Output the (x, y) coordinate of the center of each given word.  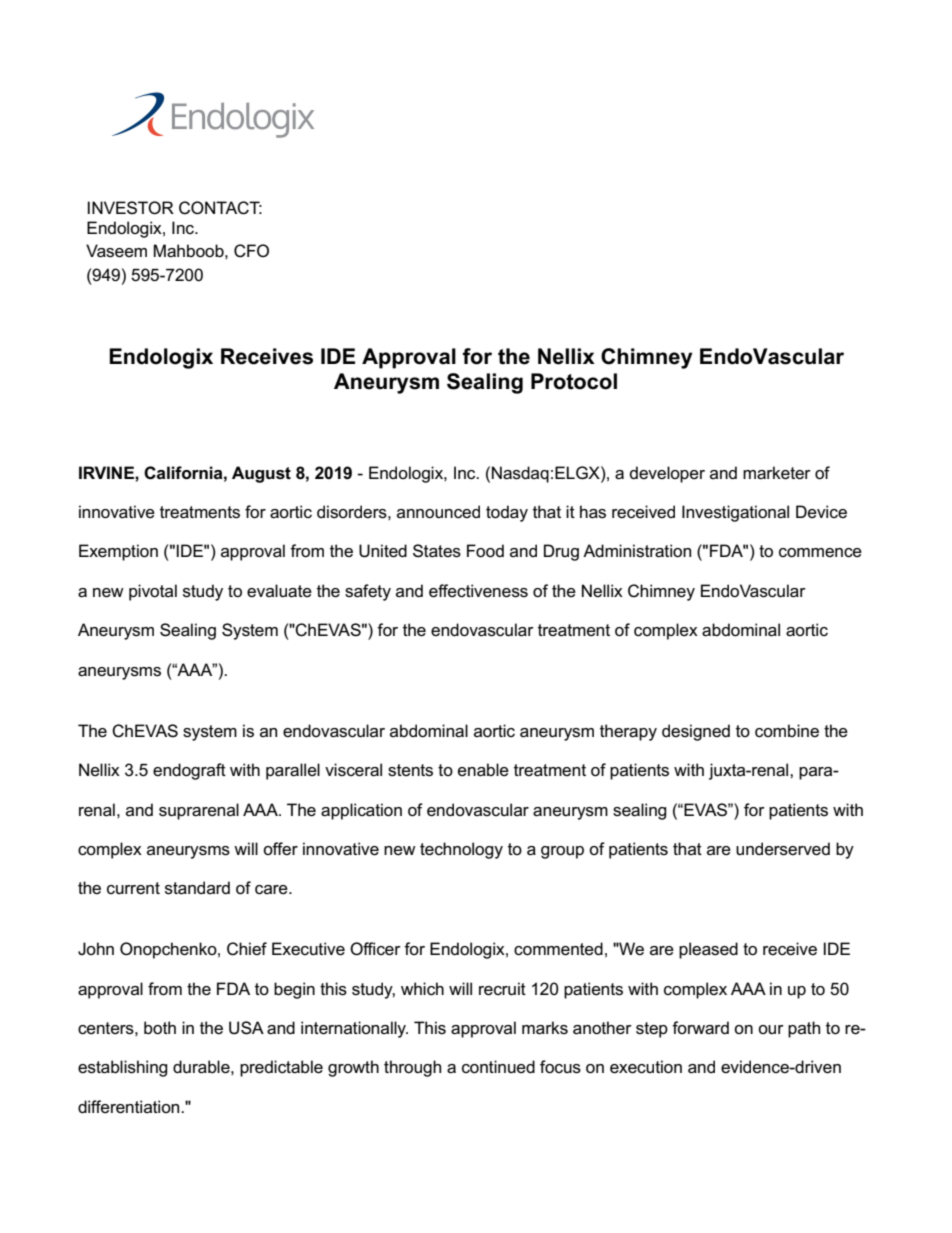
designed (696, 732)
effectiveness (478, 591)
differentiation (130, 1107)
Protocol (574, 381)
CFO (251, 251)
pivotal (153, 592)
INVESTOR (131, 208)
